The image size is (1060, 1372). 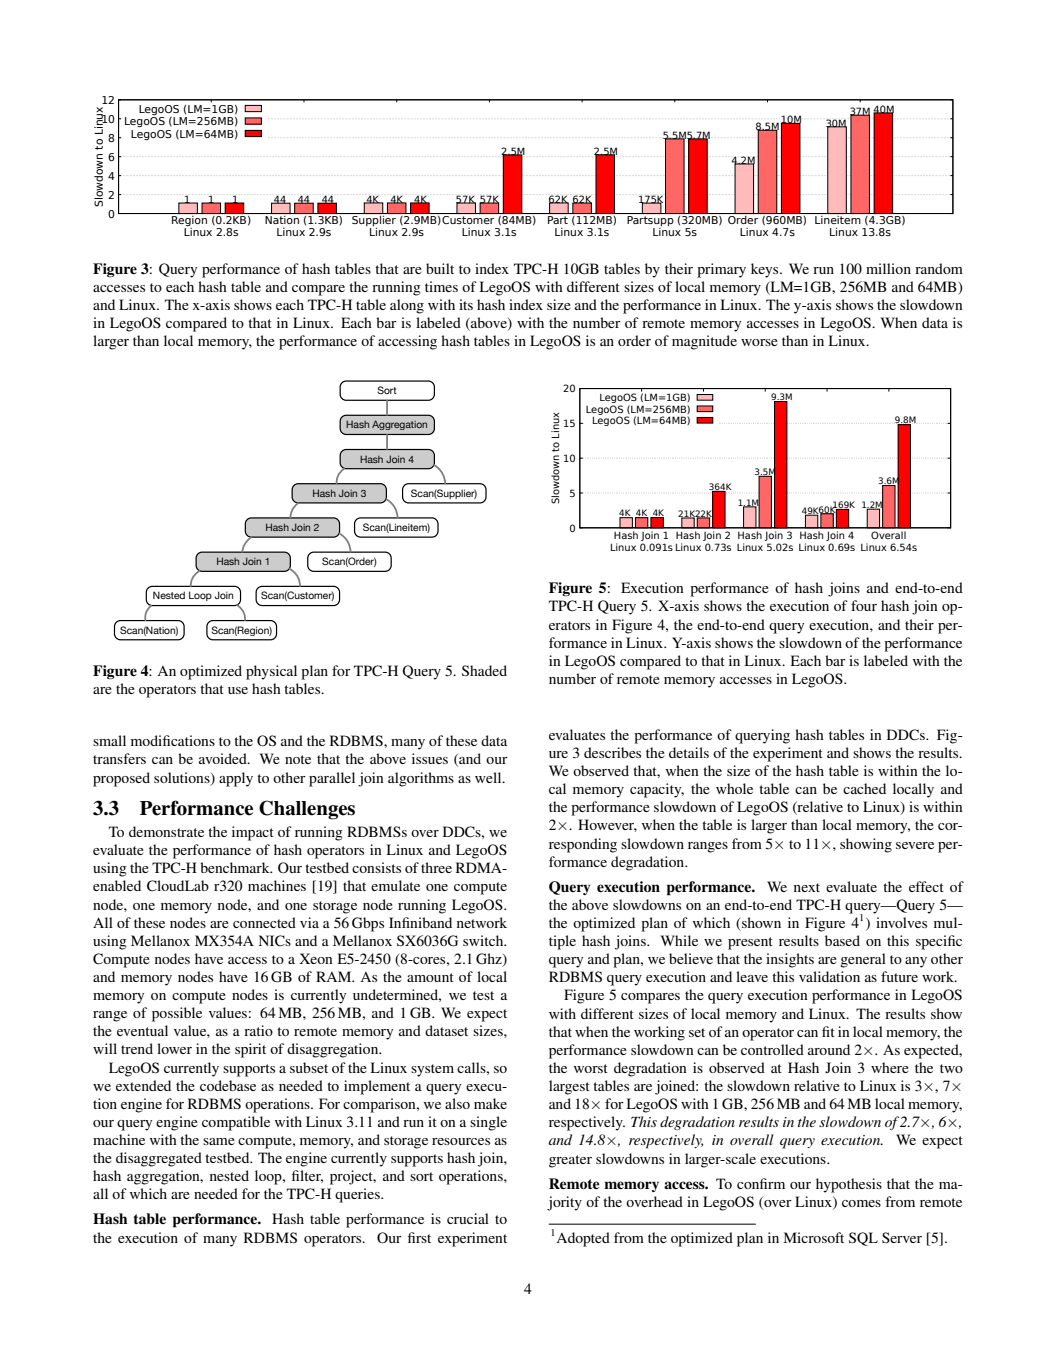 What do you see at coordinates (466, 304) in the screenshot?
I see `its` at bounding box center [466, 304].
